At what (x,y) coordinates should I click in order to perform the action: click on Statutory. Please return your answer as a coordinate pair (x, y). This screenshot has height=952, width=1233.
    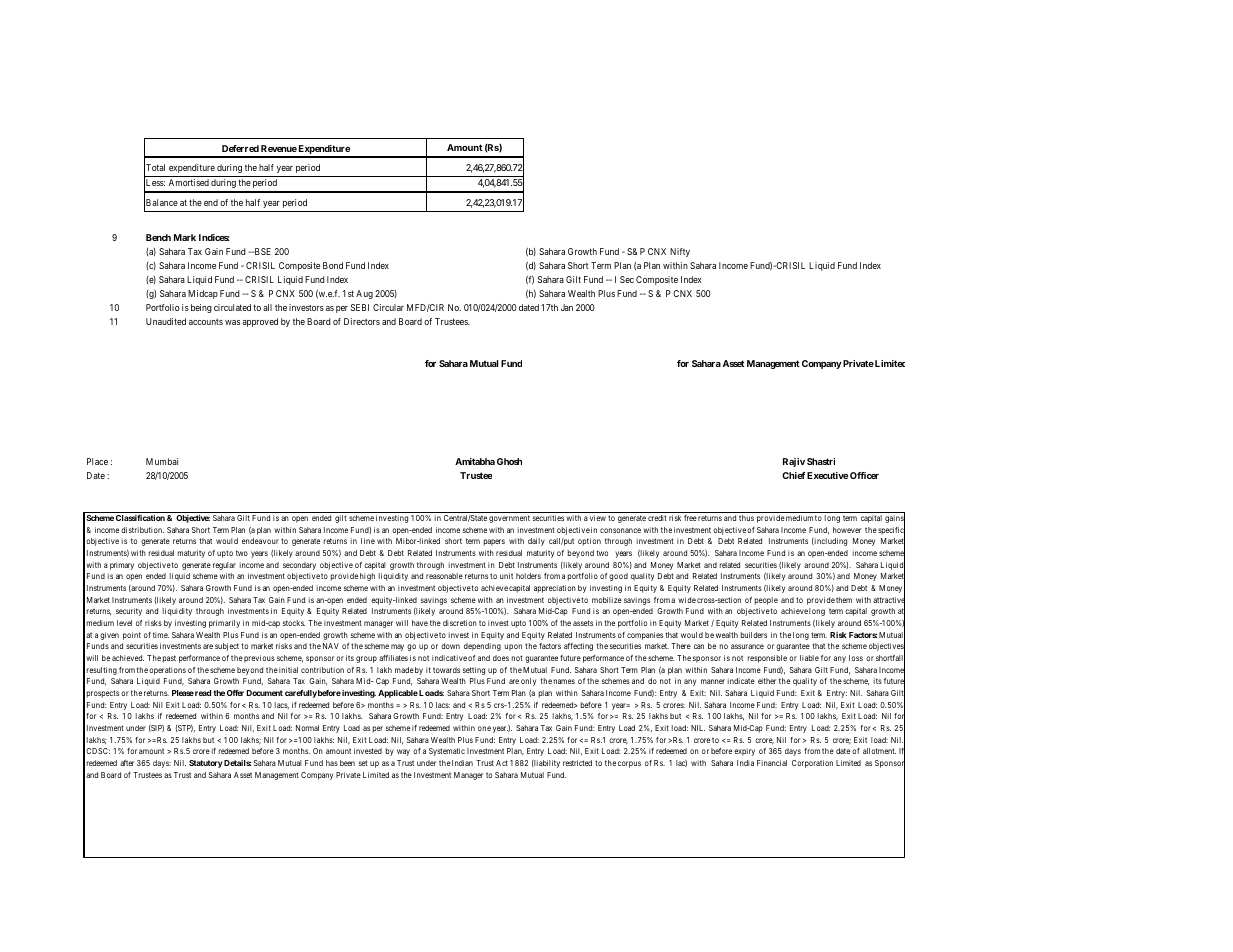
    Looking at the image, I should click on (206, 764).
